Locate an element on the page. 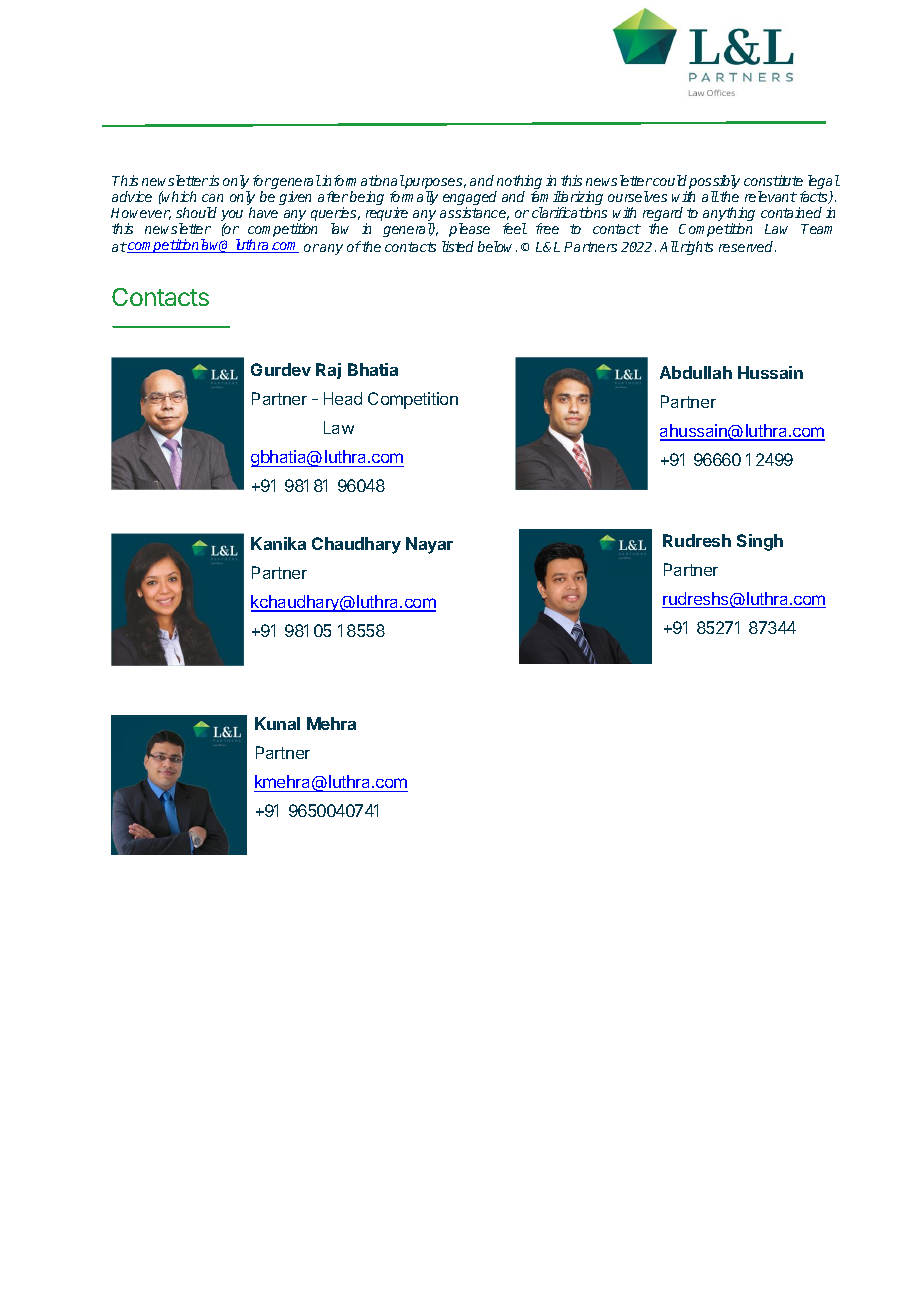 The height and width of the page is (1309, 924). please is located at coordinates (469, 230).
